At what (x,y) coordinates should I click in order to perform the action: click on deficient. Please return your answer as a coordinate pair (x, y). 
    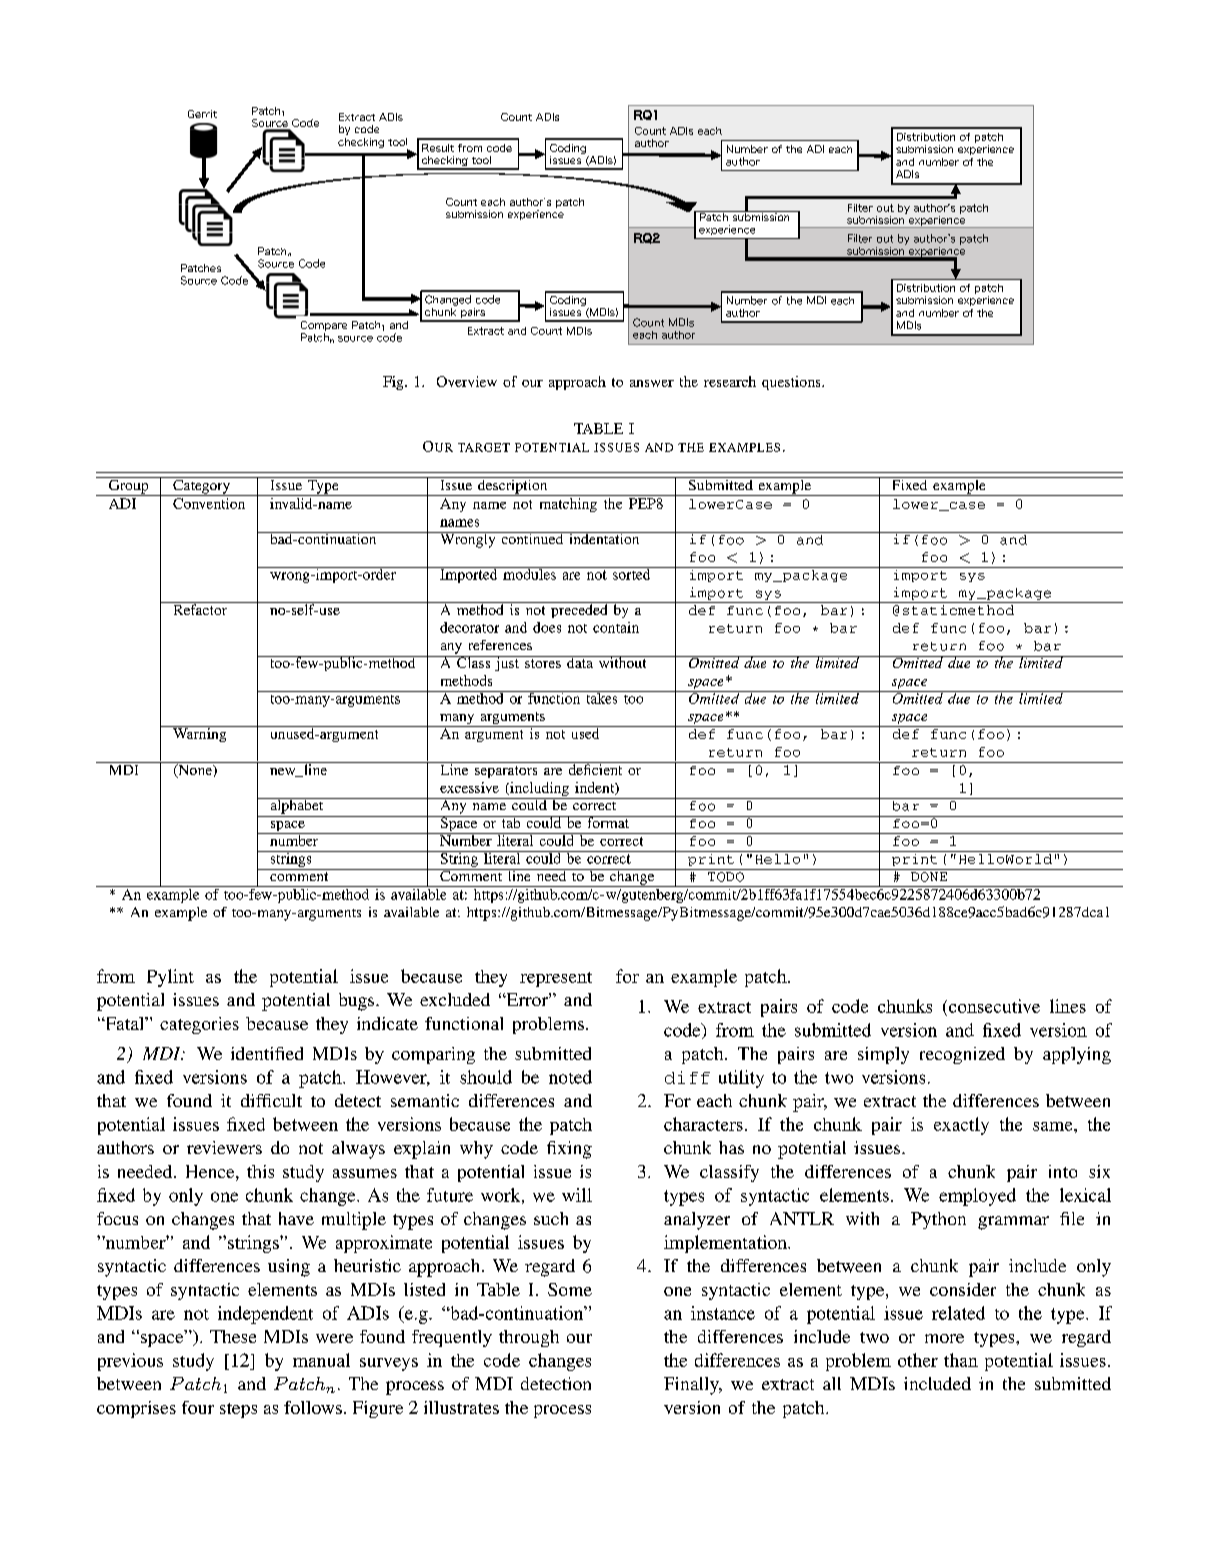
    Looking at the image, I should click on (595, 768).
